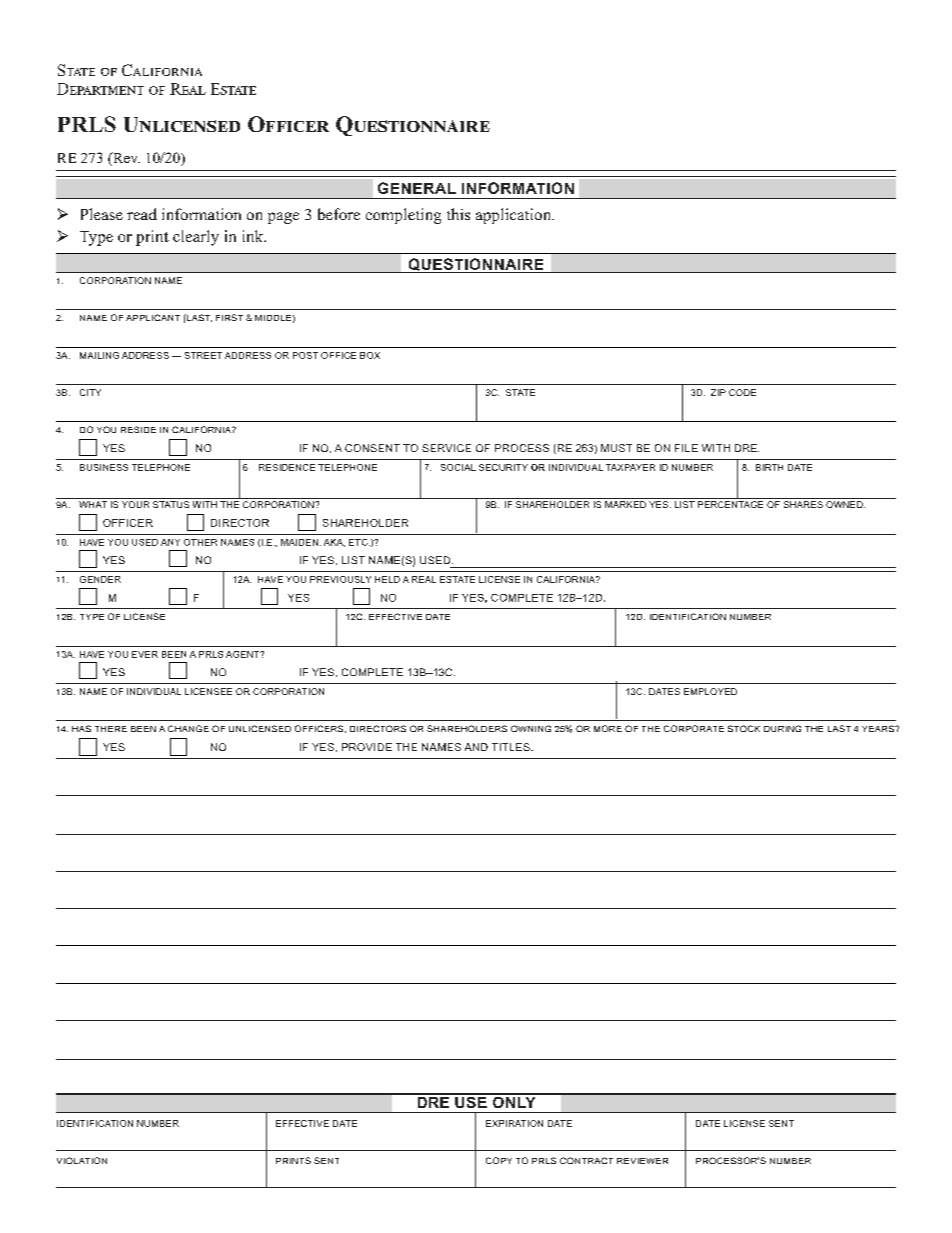 The width and height of the screenshot is (952, 1233). I want to click on AND, so click(476, 747).
